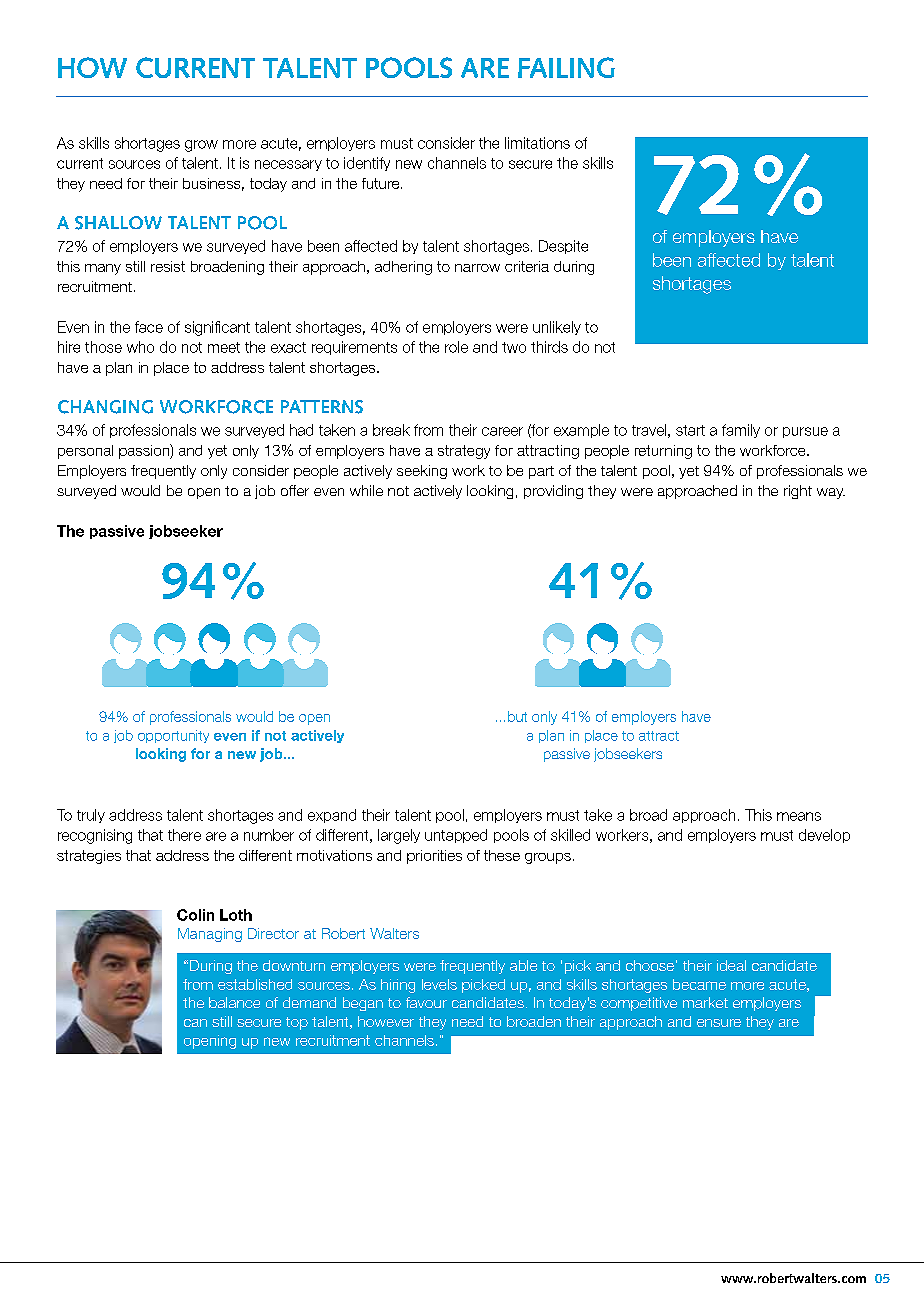 Image resolution: width=924 pixels, height=1308 pixels. What do you see at coordinates (173, 736) in the image?
I see `opportunity` at bounding box center [173, 736].
